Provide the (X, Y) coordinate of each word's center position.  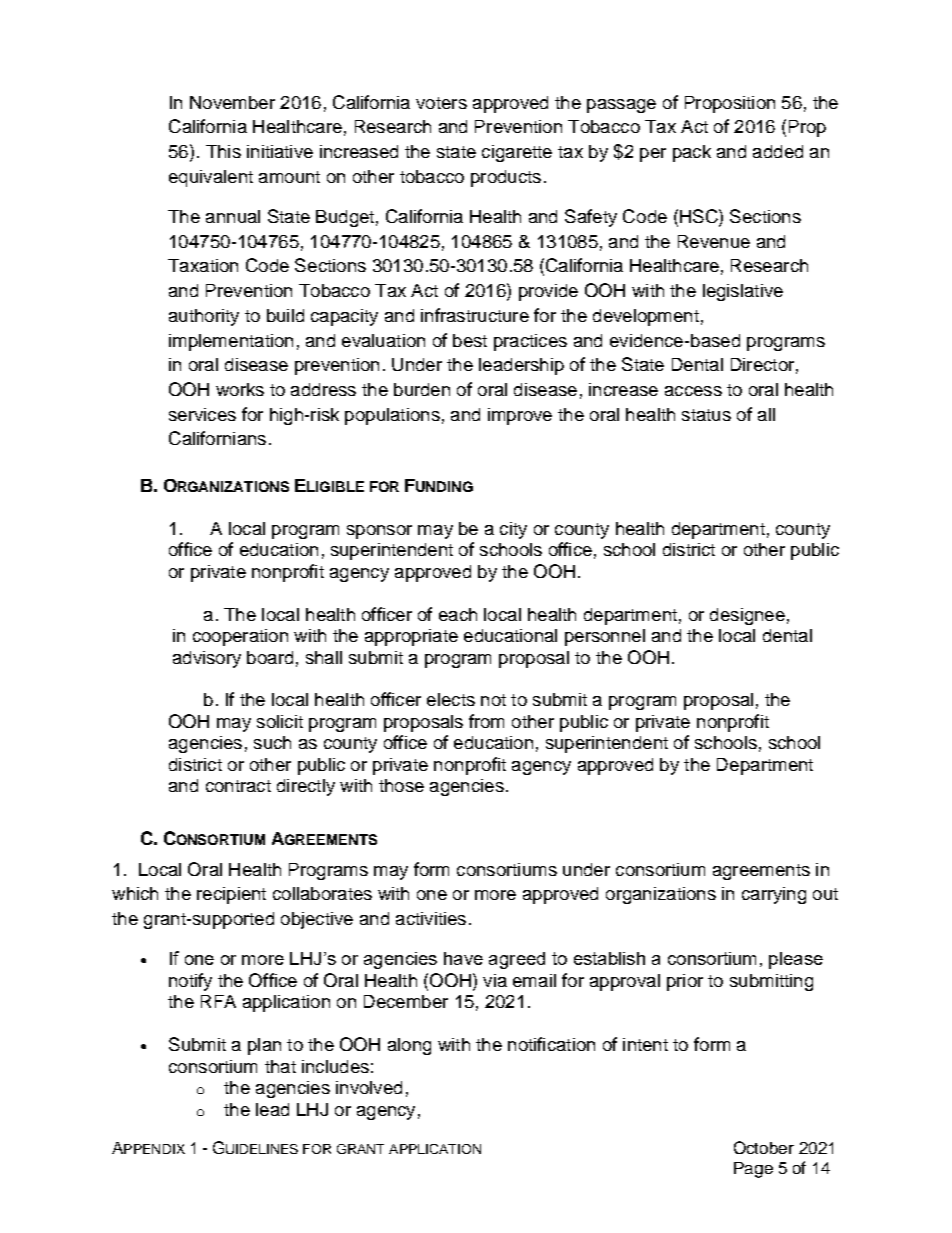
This (223, 151)
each (458, 614)
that (280, 1066)
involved (369, 1087)
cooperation (240, 637)
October (764, 1147)
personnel (605, 637)
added (778, 151)
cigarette (517, 153)
